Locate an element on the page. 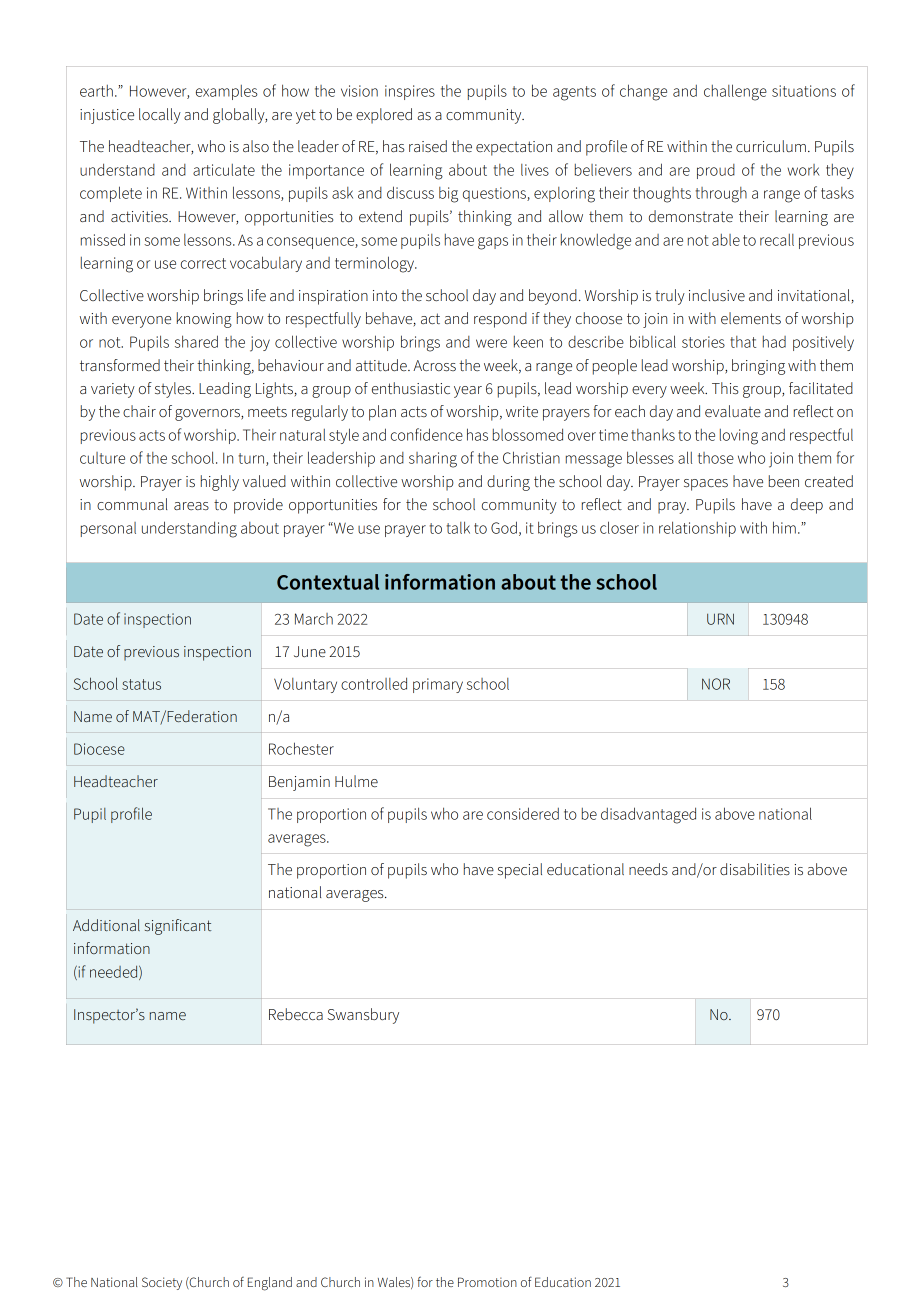 This page has height=1309, width=924. evaluate is located at coordinates (733, 411).
